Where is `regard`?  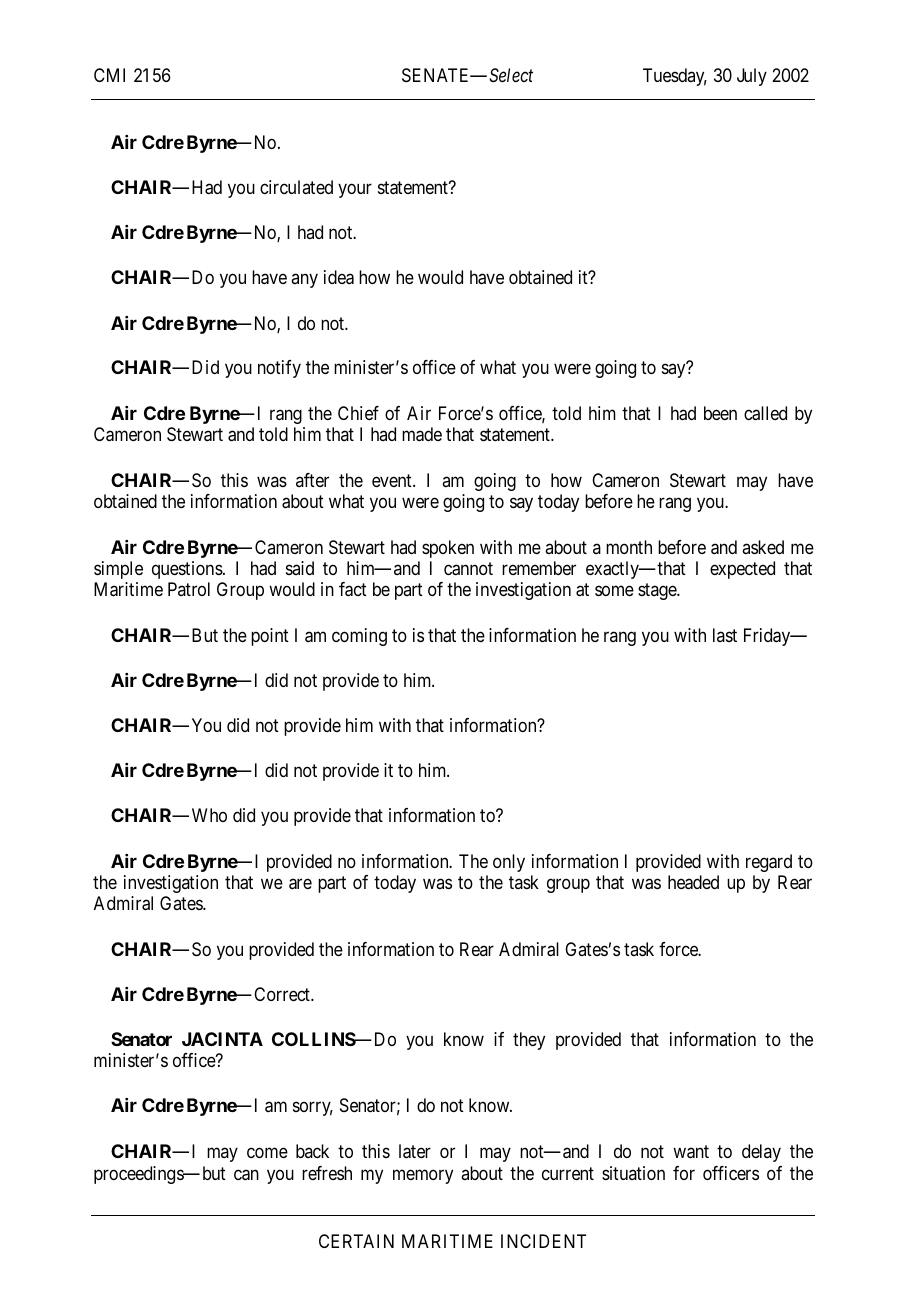
regard is located at coordinates (769, 863).
